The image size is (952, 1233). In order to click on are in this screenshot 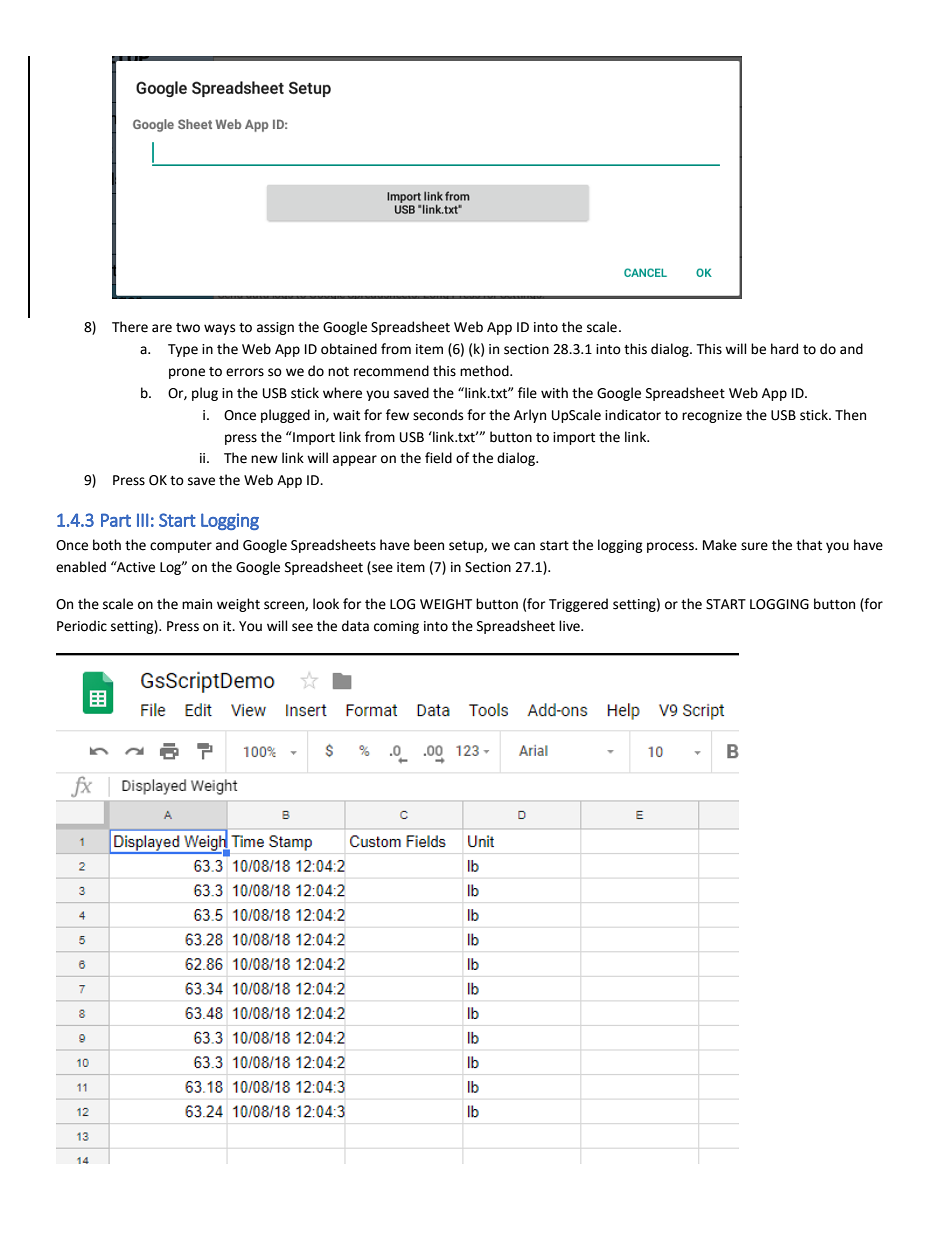, I will do `click(162, 328)`.
